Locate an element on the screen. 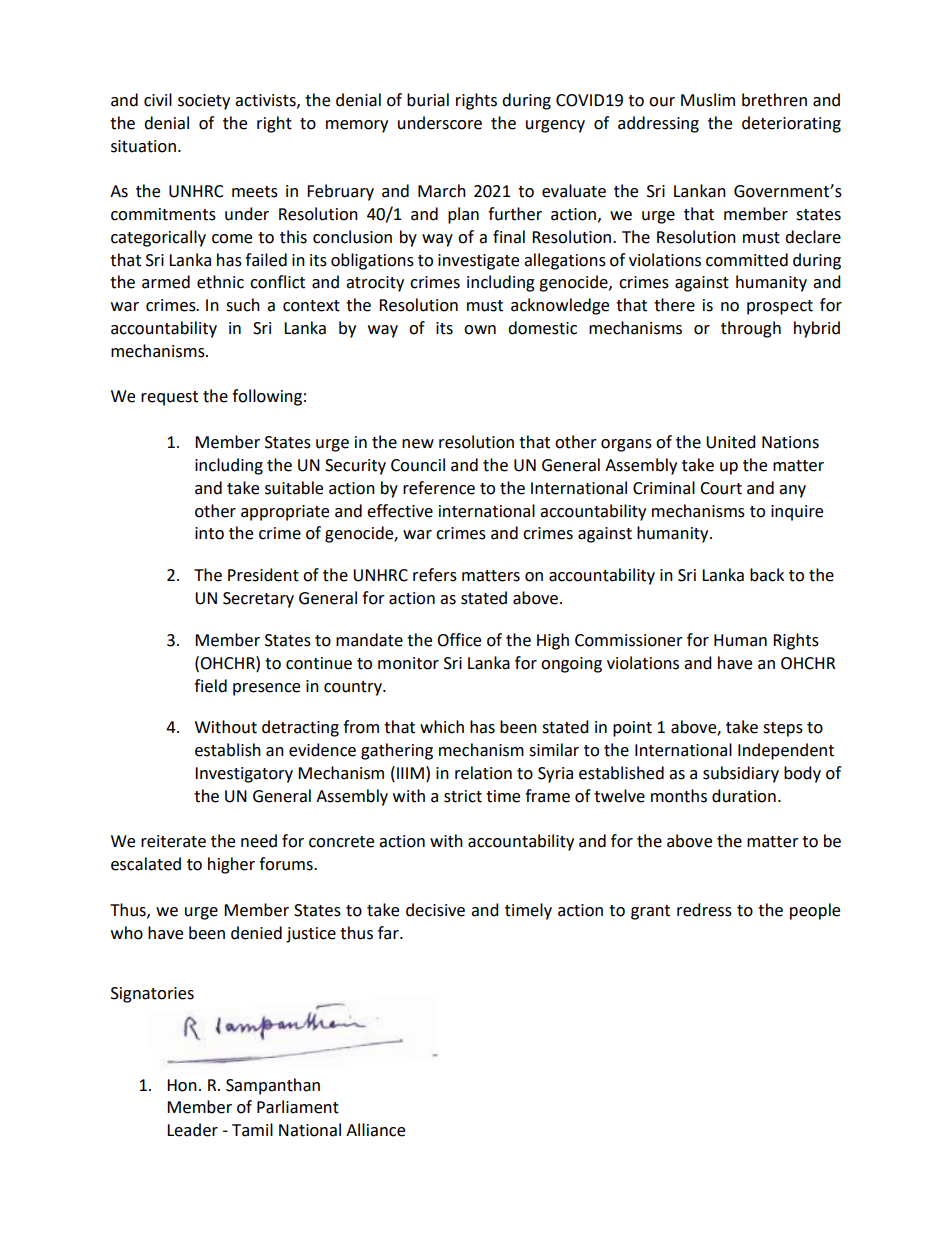  burial is located at coordinates (428, 100).
